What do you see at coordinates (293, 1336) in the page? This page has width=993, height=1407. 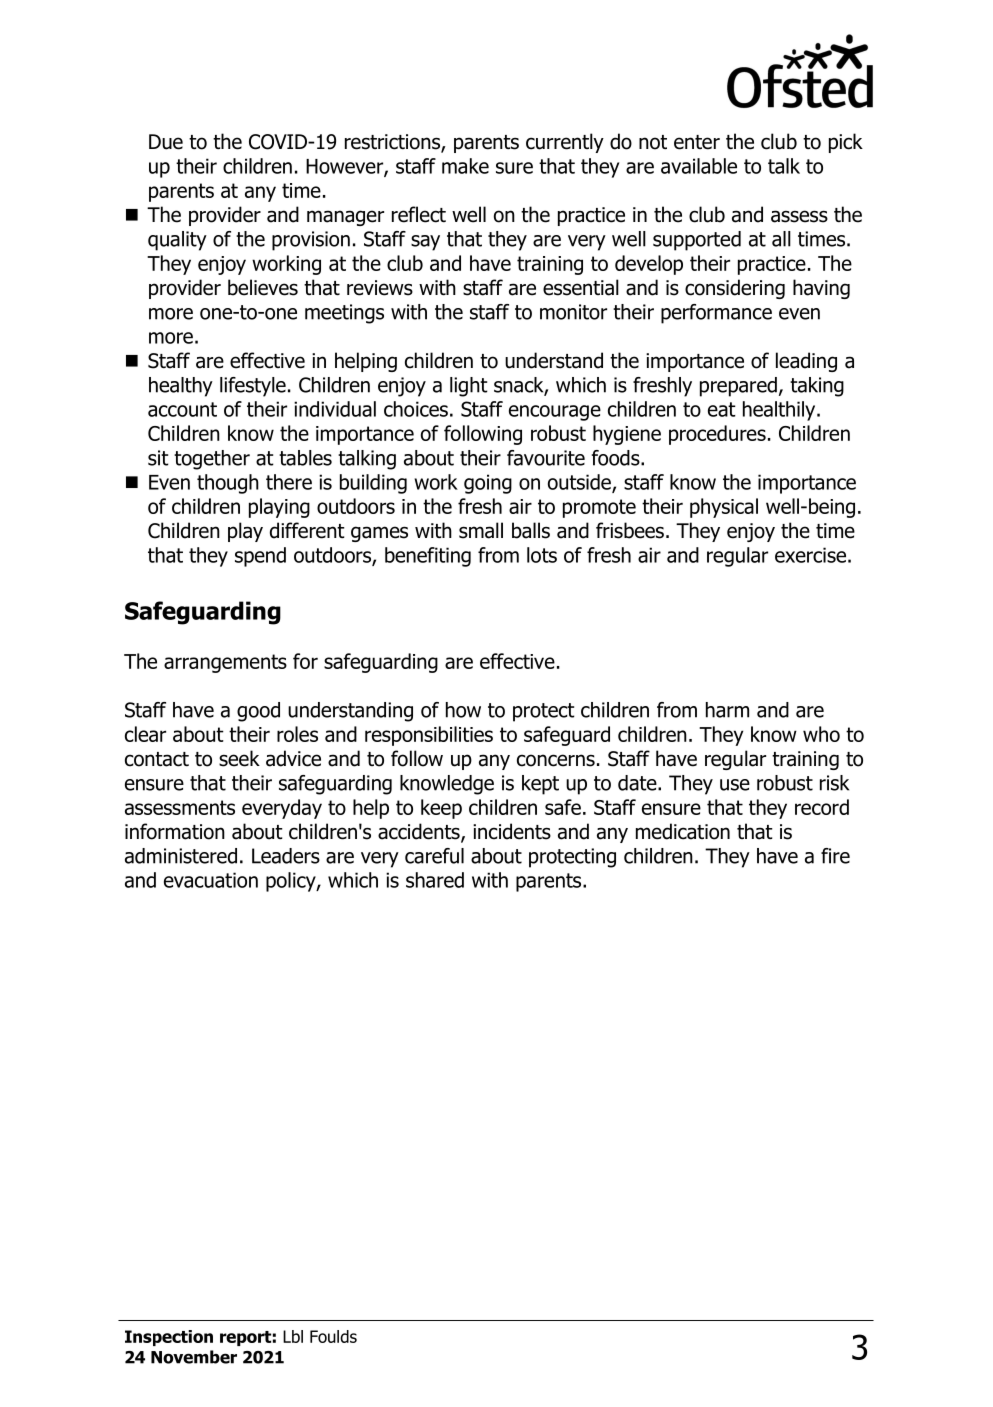 I see `Lbl` at bounding box center [293, 1336].
